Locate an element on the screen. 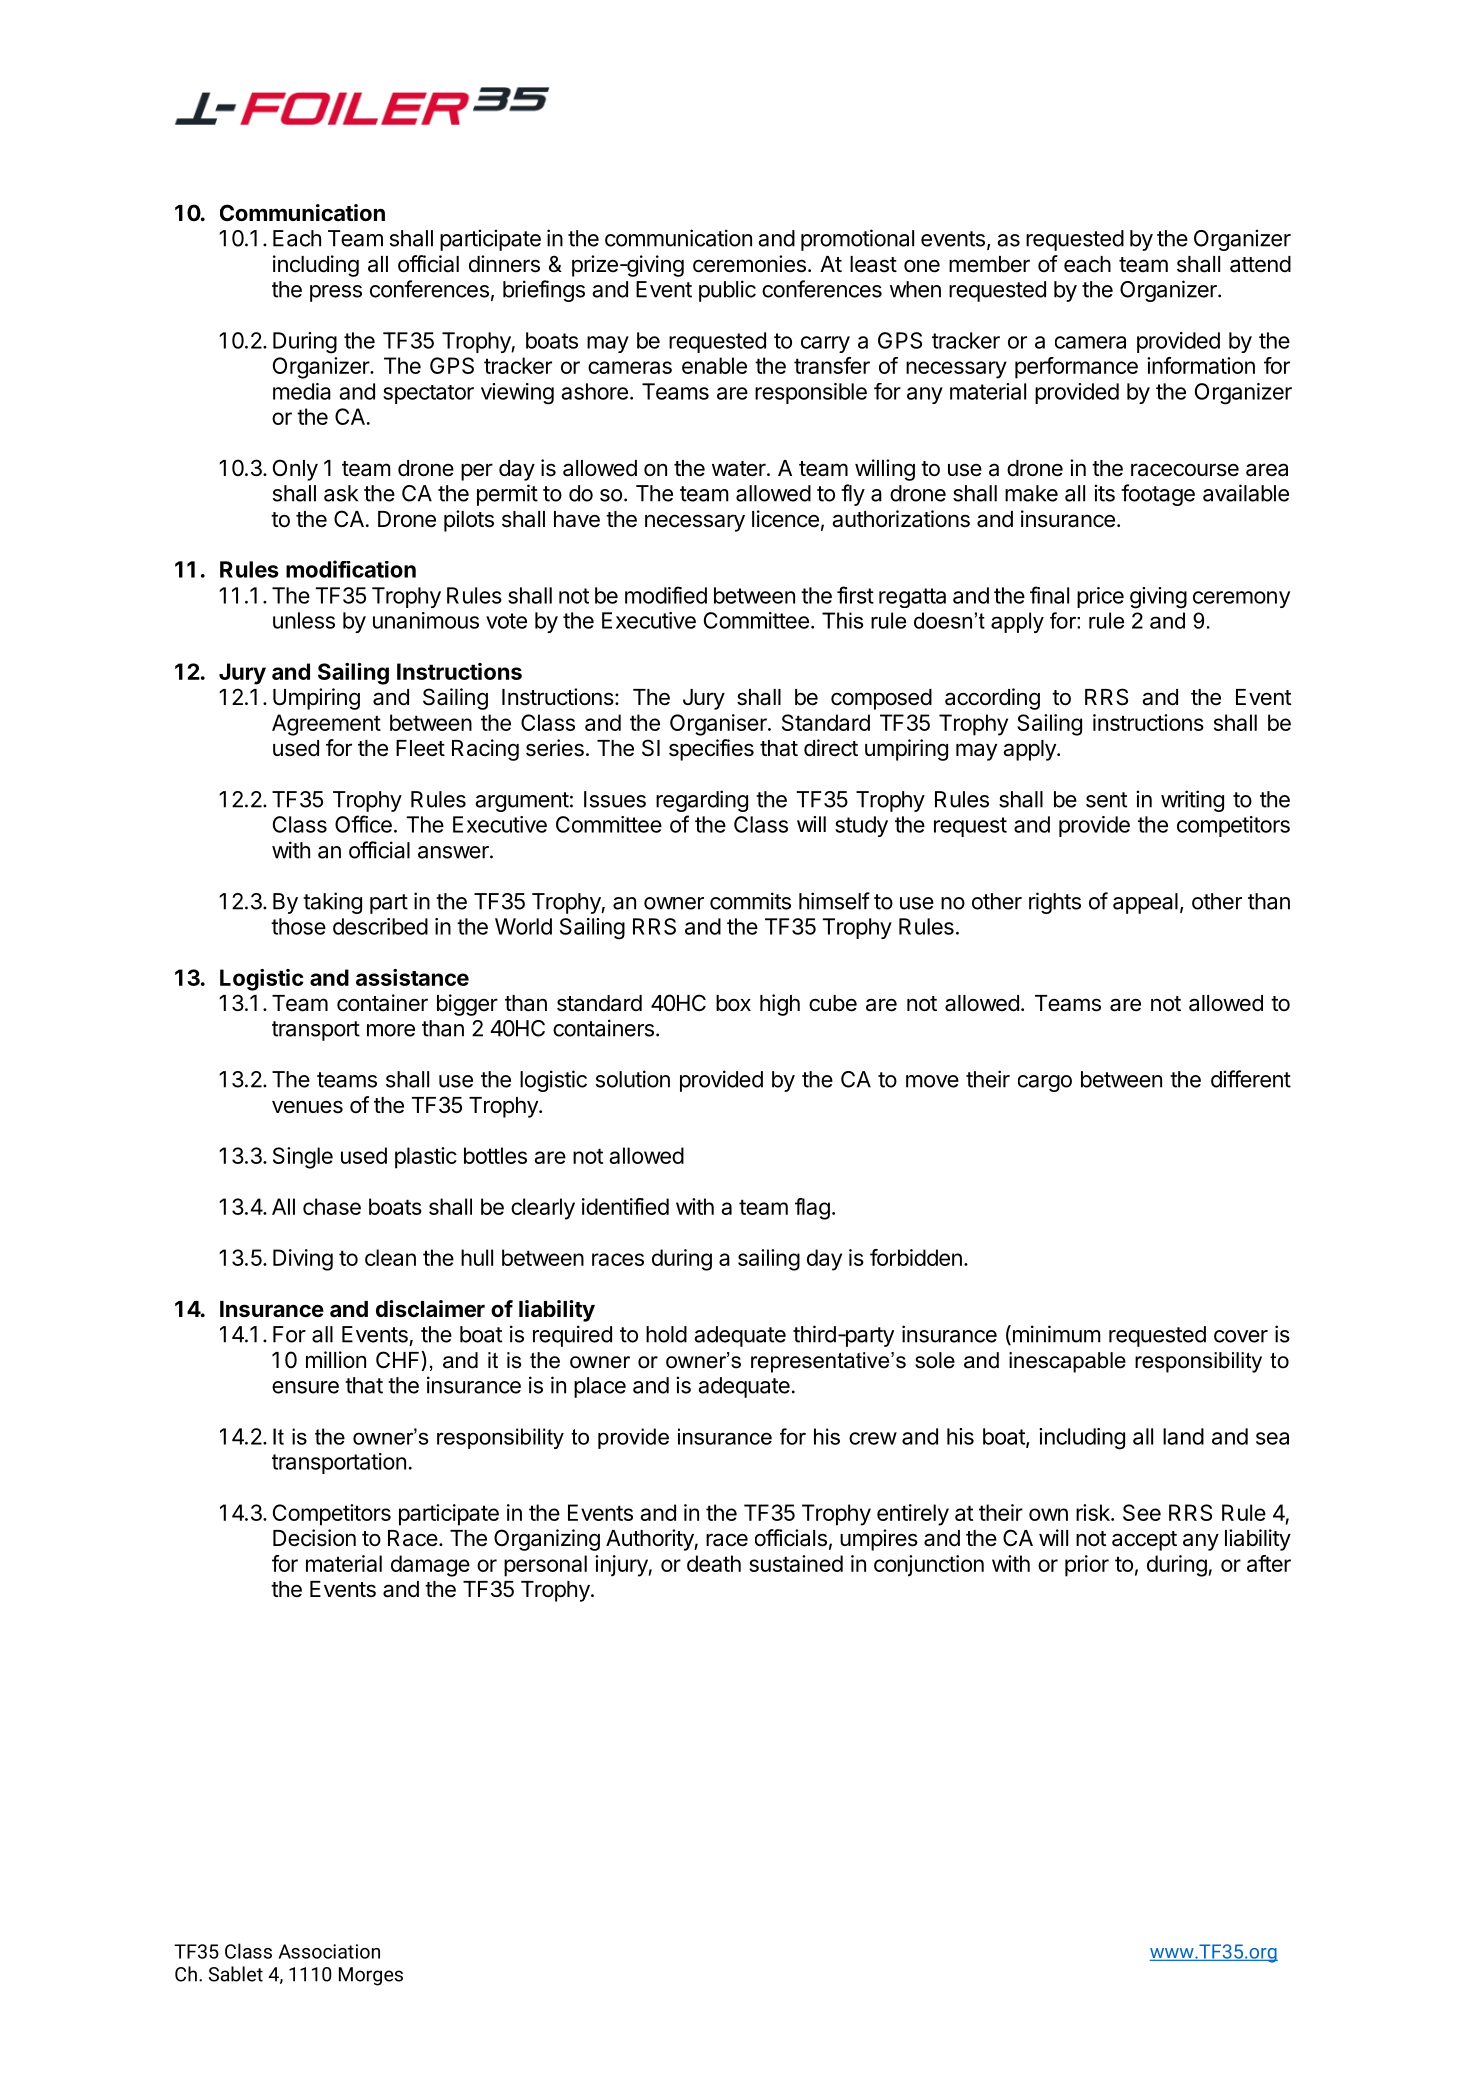 This screenshot has width=1465, height=2073. press is located at coordinates (336, 293).
